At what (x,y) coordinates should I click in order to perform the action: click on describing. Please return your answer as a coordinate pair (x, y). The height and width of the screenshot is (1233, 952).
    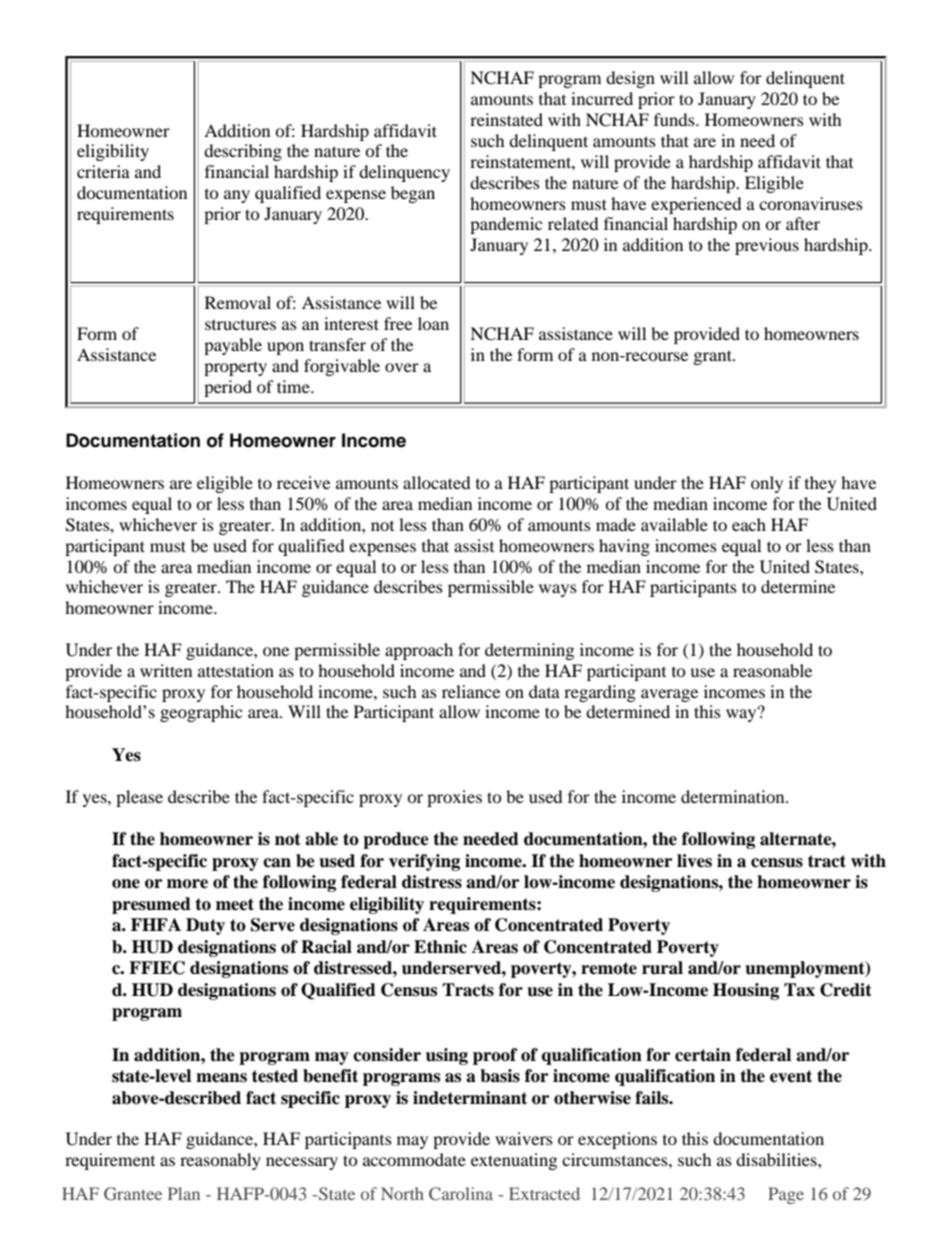
    Looking at the image, I should click on (243, 152).
